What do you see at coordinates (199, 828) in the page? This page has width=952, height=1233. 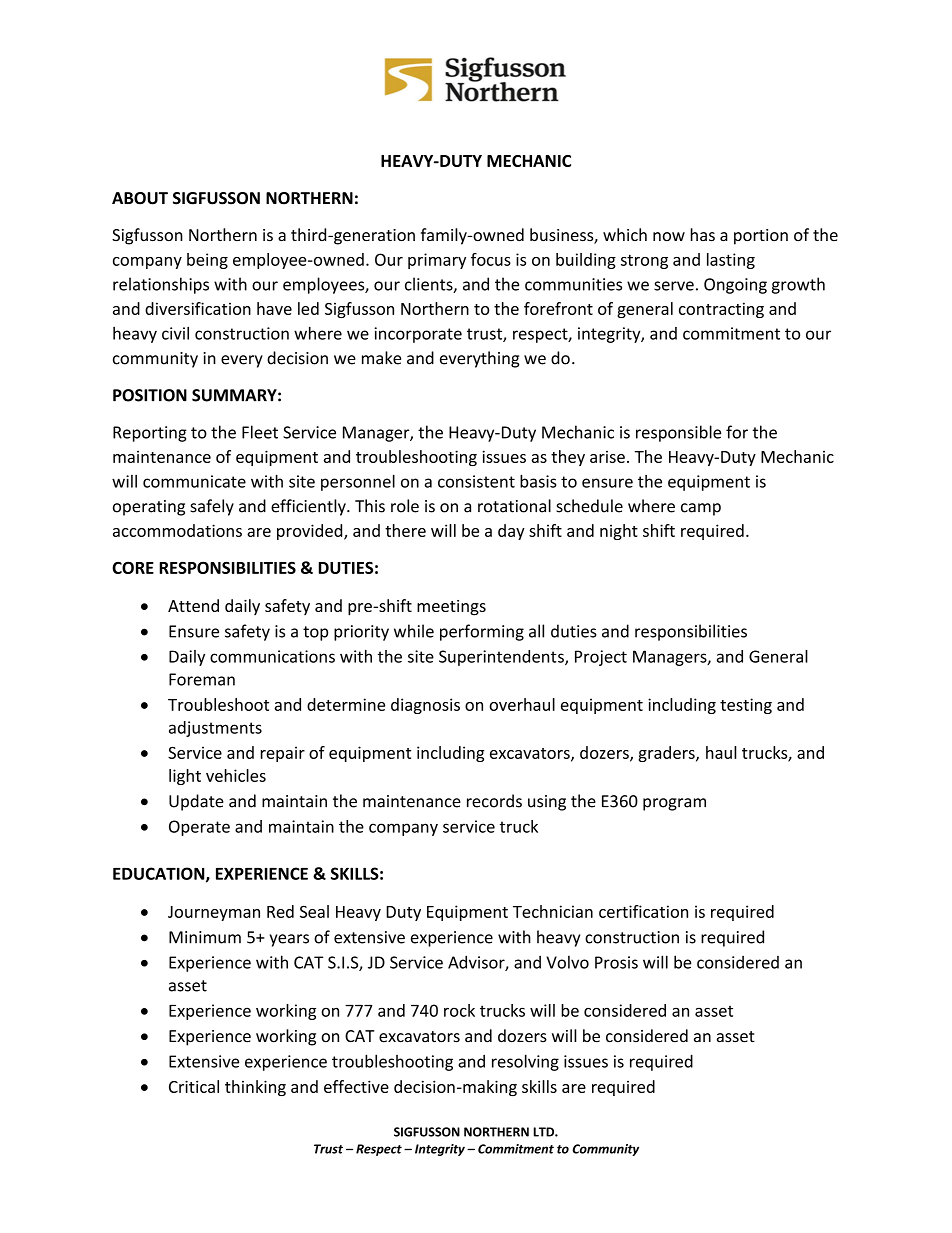 I see `Operate` at bounding box center [199, 828].
